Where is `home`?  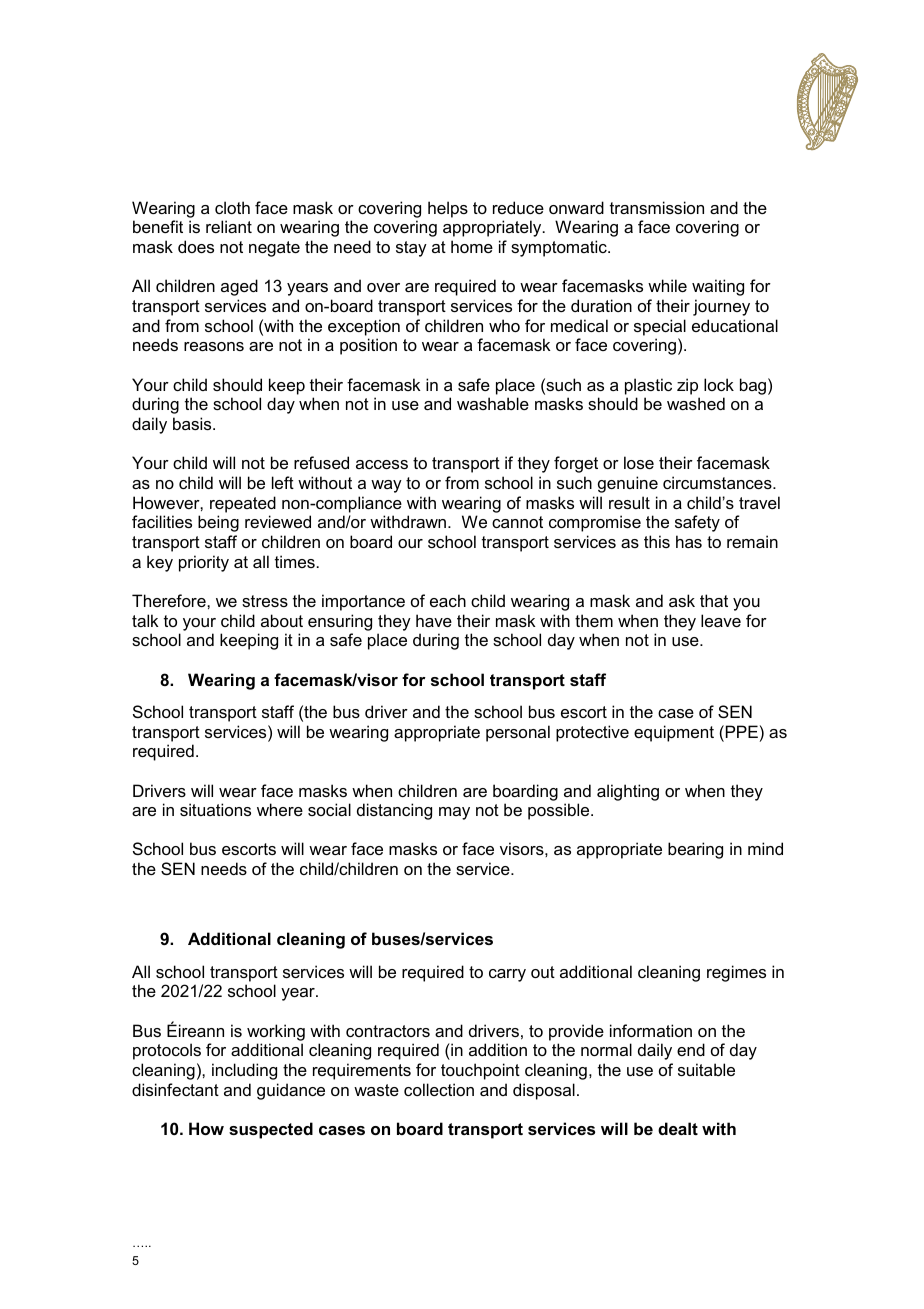 home is located at coordinates (472, 246).
